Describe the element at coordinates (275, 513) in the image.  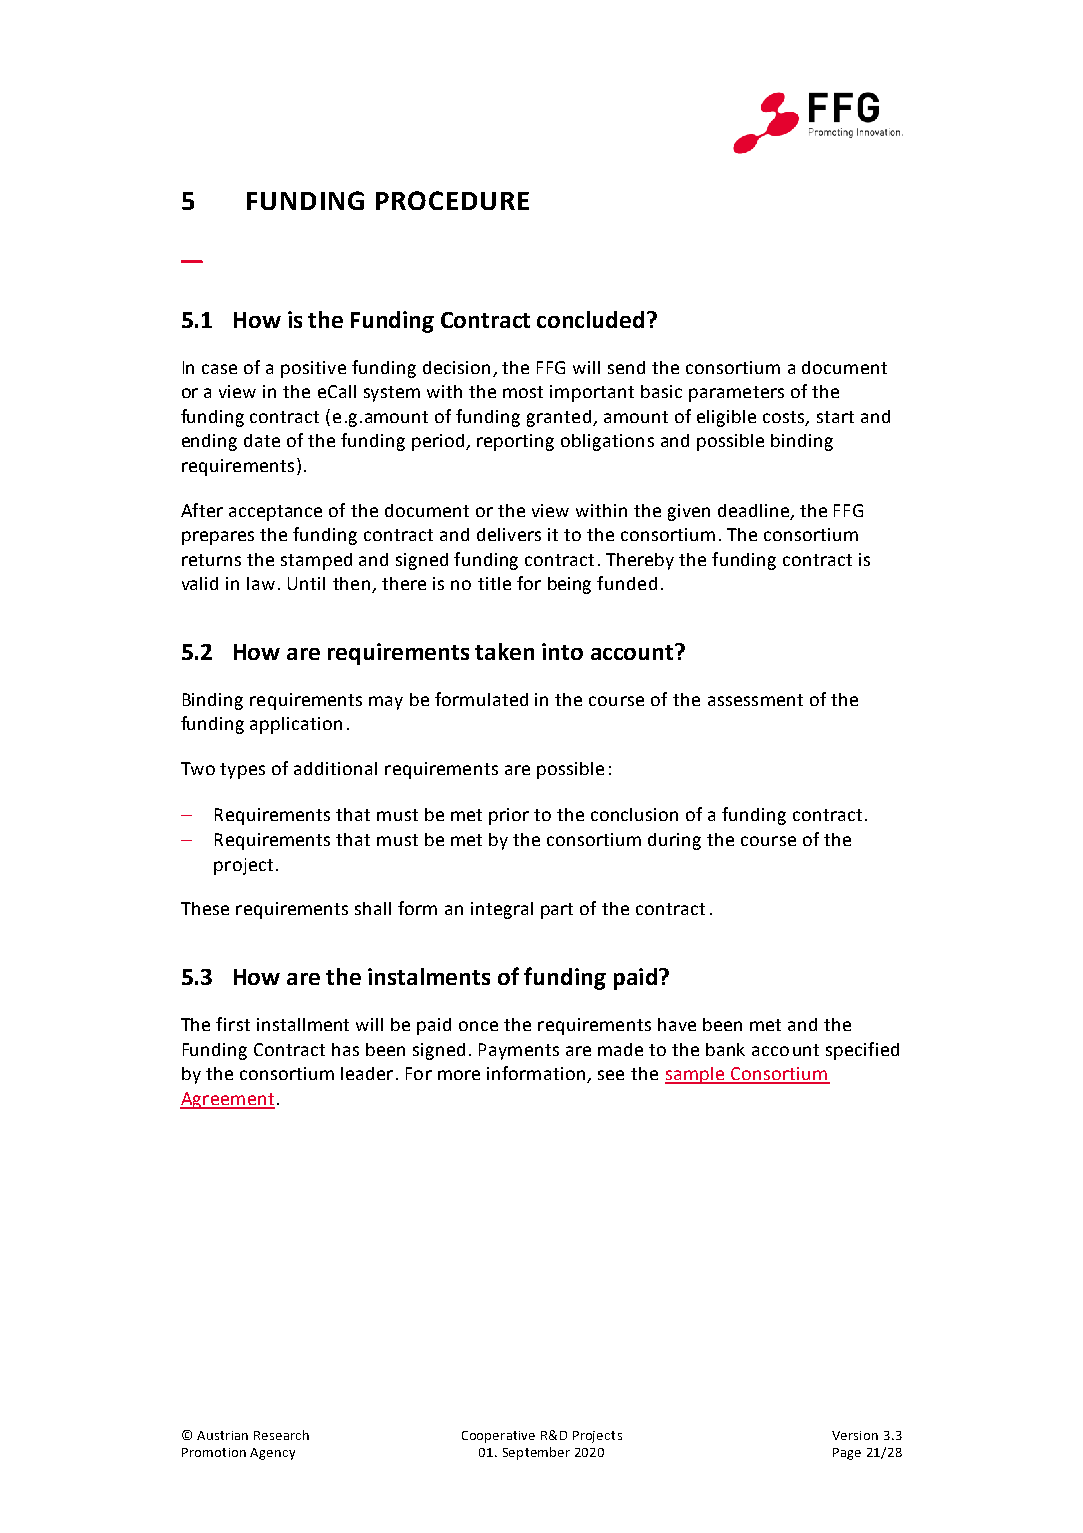
I see `acceptance` at that location.
